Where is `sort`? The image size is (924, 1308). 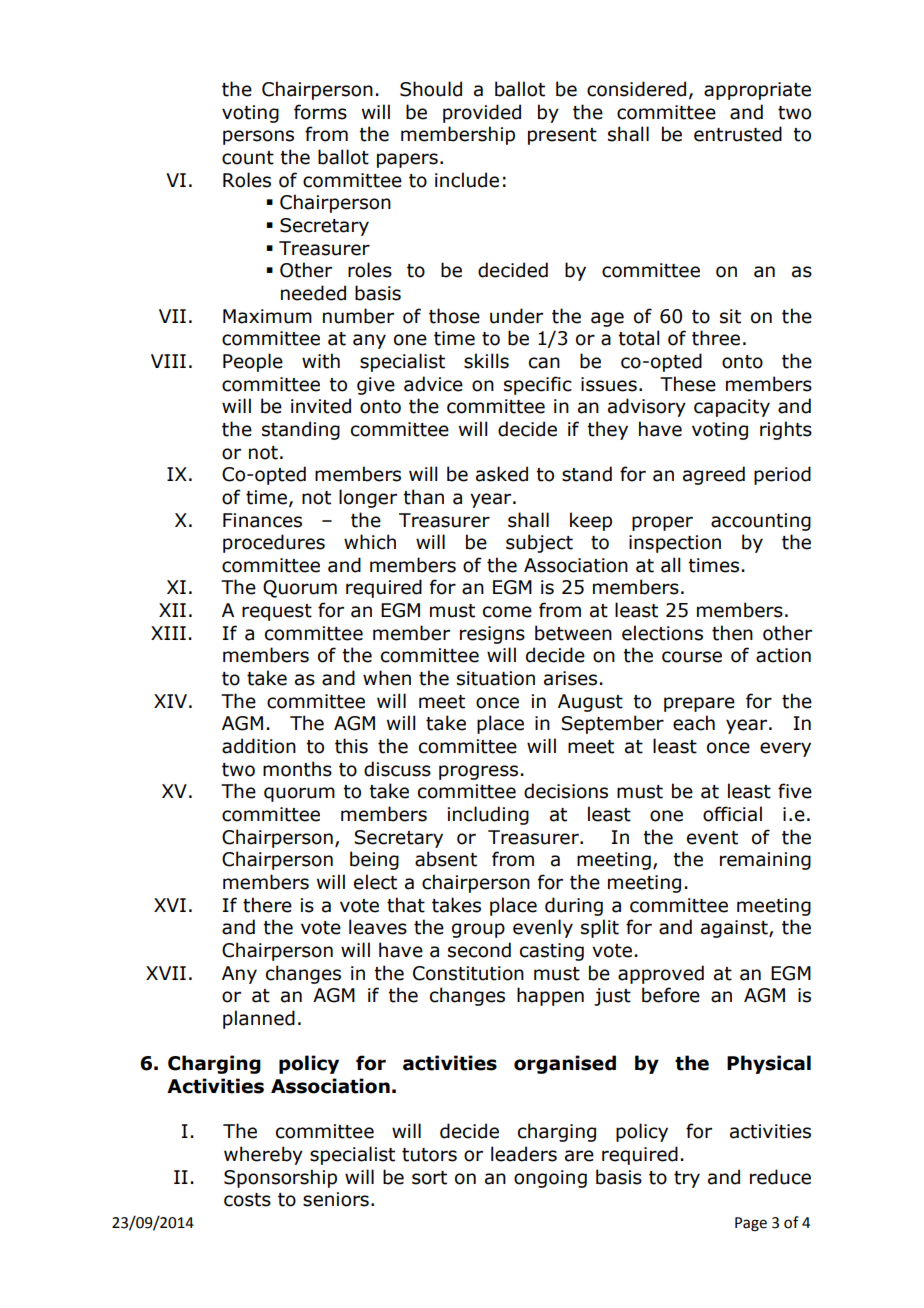 sort is located at coordinates (429, 1178).
